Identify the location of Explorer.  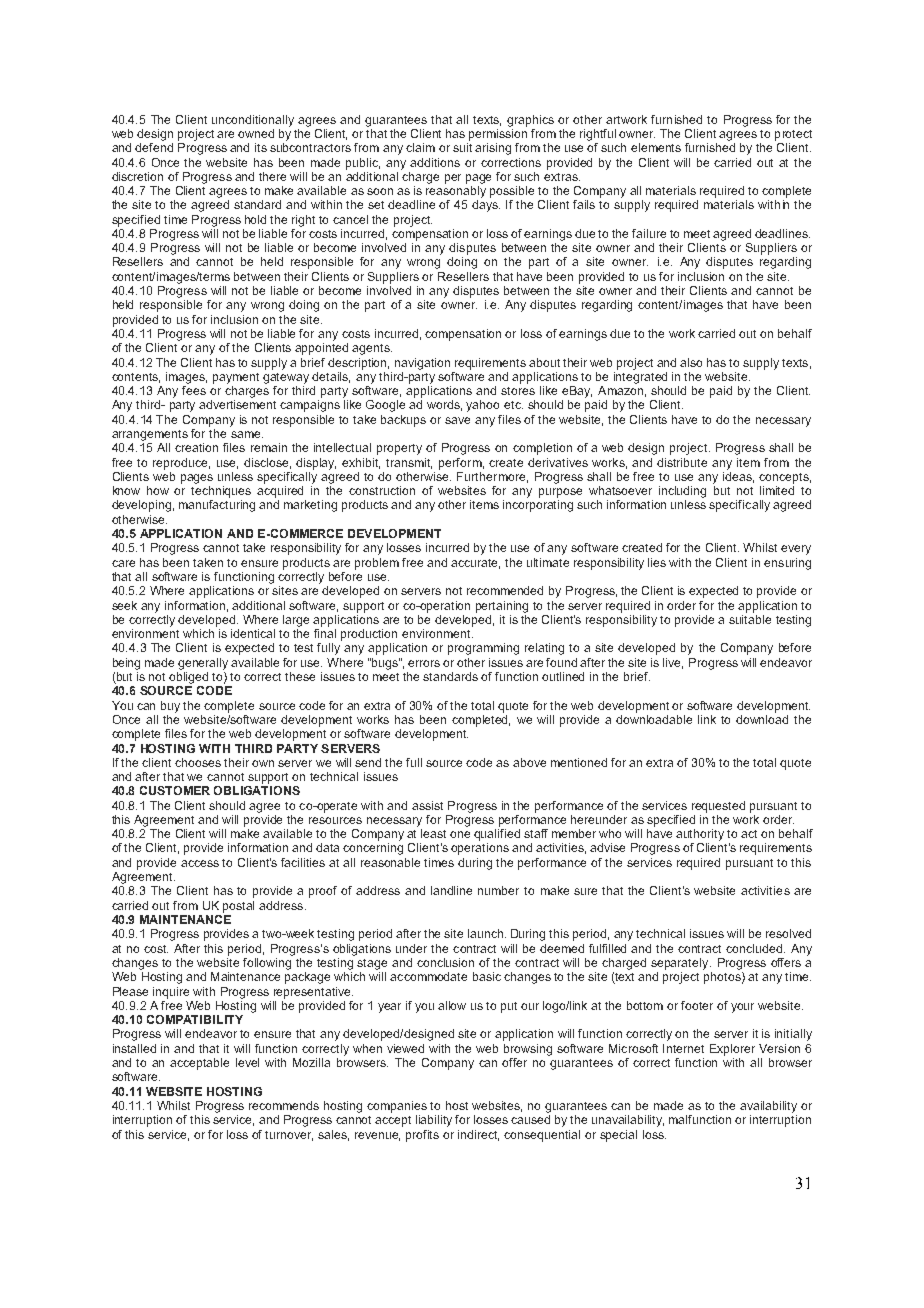
(732, 1050).
